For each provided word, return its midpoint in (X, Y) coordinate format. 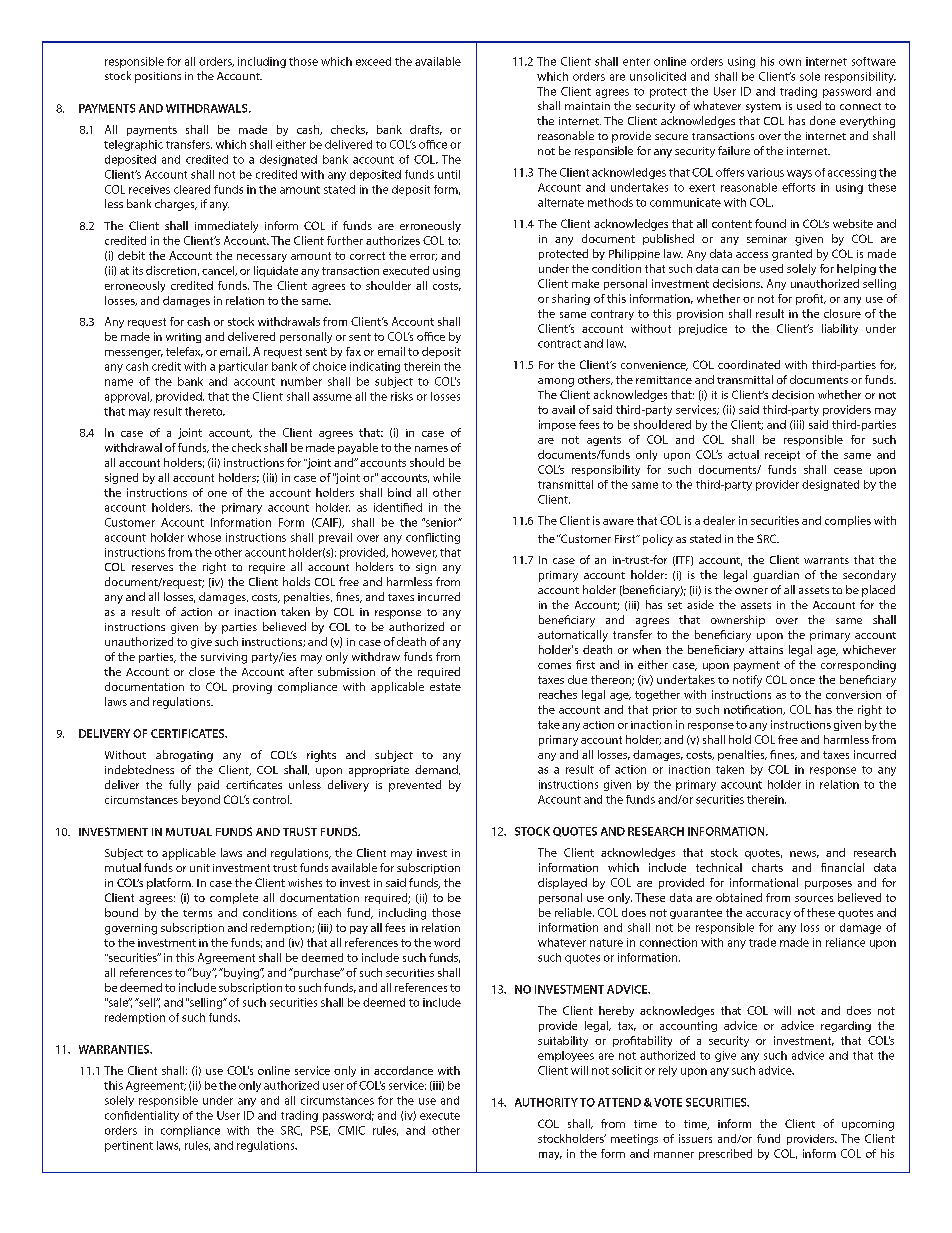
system (763, 108)
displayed (562, 883)
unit (200, 868)
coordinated (749, 364)
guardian (776, 576)
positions (158, 77)
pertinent (129, 1146)
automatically (573, 636)
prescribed (725, 1154)
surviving (224, 658)
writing (183, 338)
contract (559, 344)
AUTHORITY (546, 1102)
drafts (426, 130)
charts (767, 867)
